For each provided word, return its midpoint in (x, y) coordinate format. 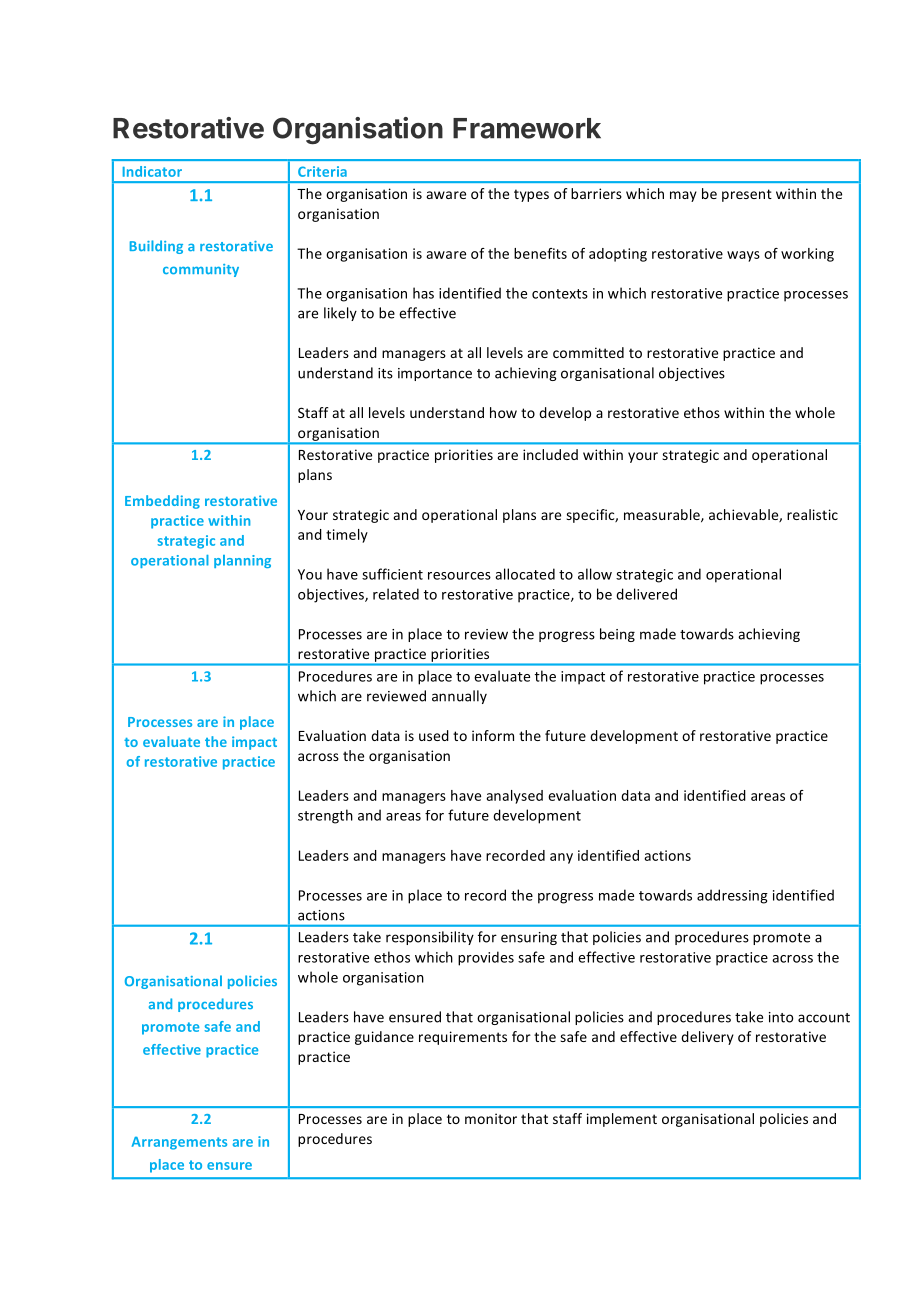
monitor (491, 1118)
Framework (527, 128)
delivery (707, 1038)
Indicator (152, 171)
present (747, 195)
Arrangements (179, 1143)
